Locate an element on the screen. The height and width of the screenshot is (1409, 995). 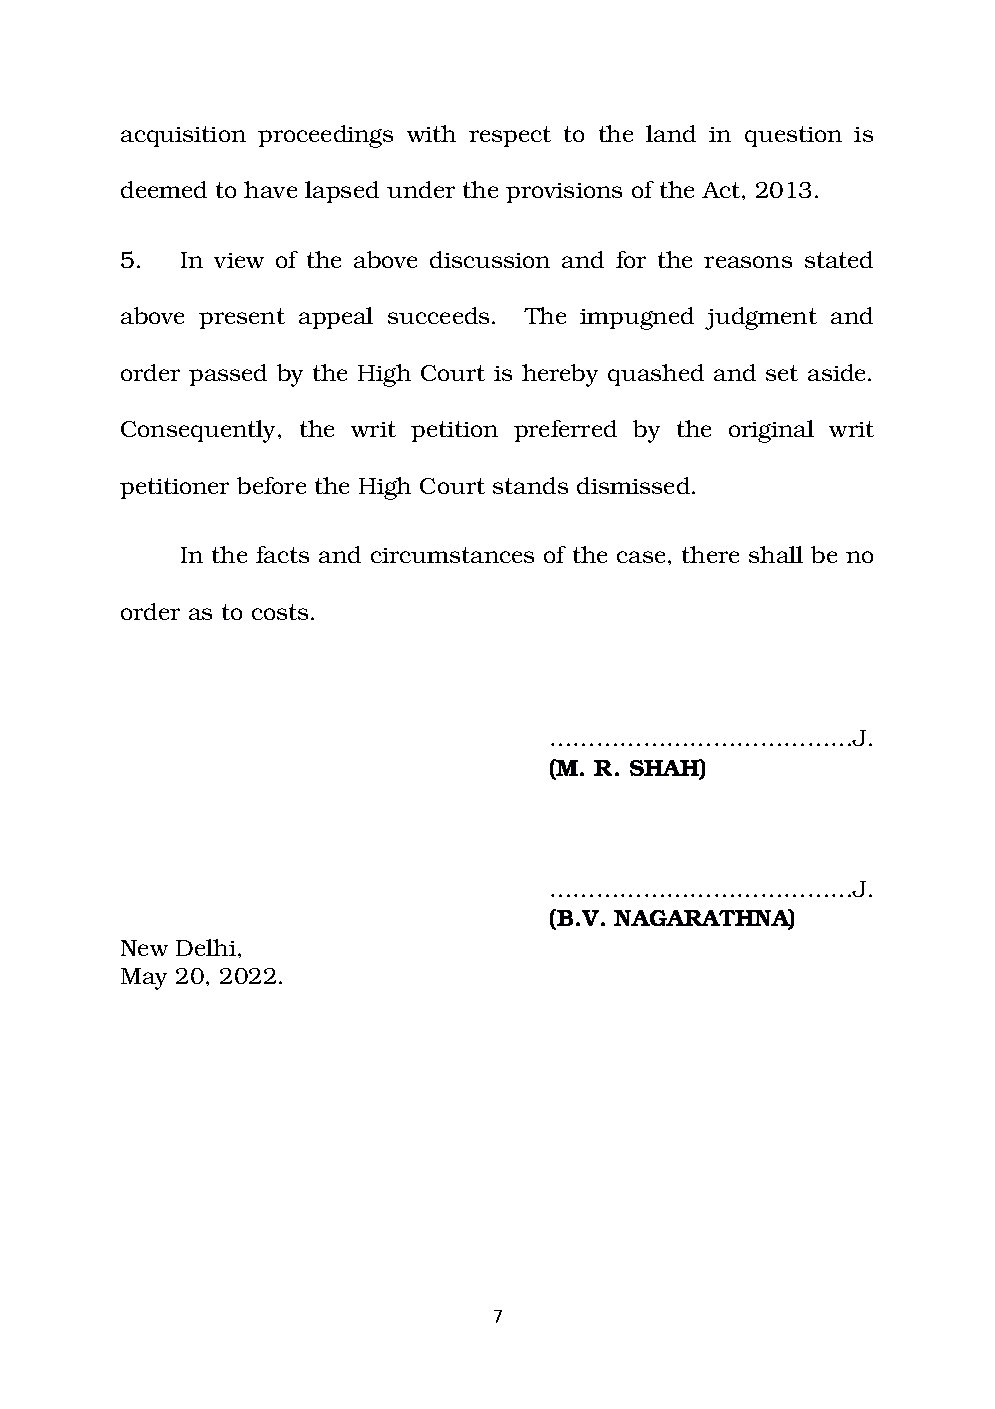
circumstances is located at coordinates (452, 555).
